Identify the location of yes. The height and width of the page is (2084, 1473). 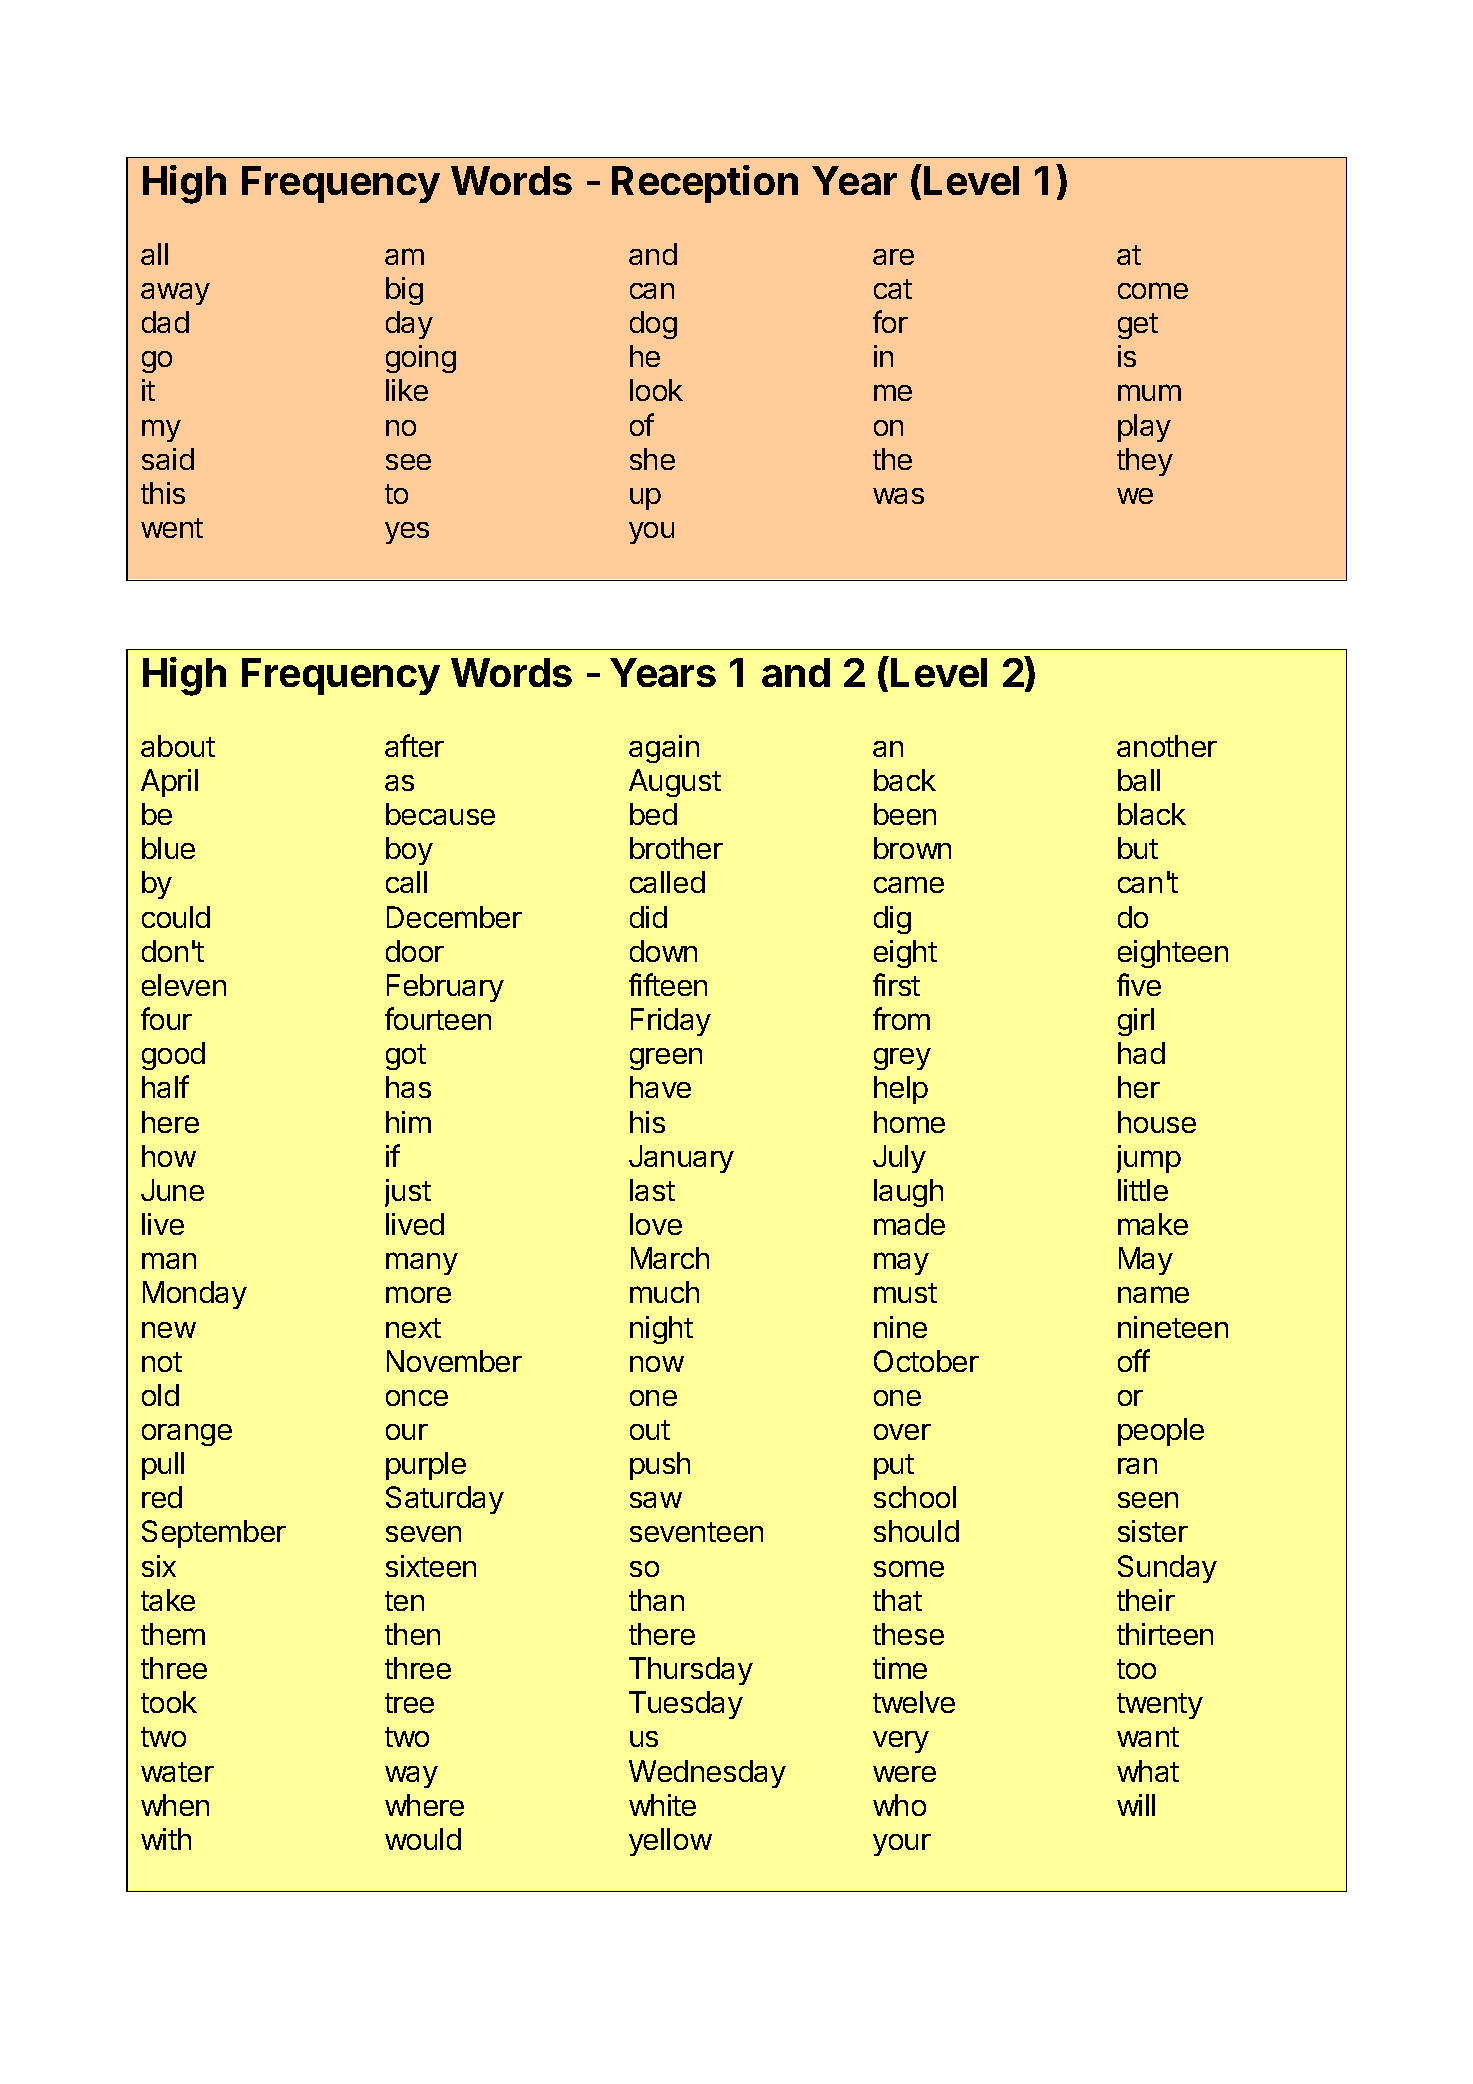
(407, 533).
